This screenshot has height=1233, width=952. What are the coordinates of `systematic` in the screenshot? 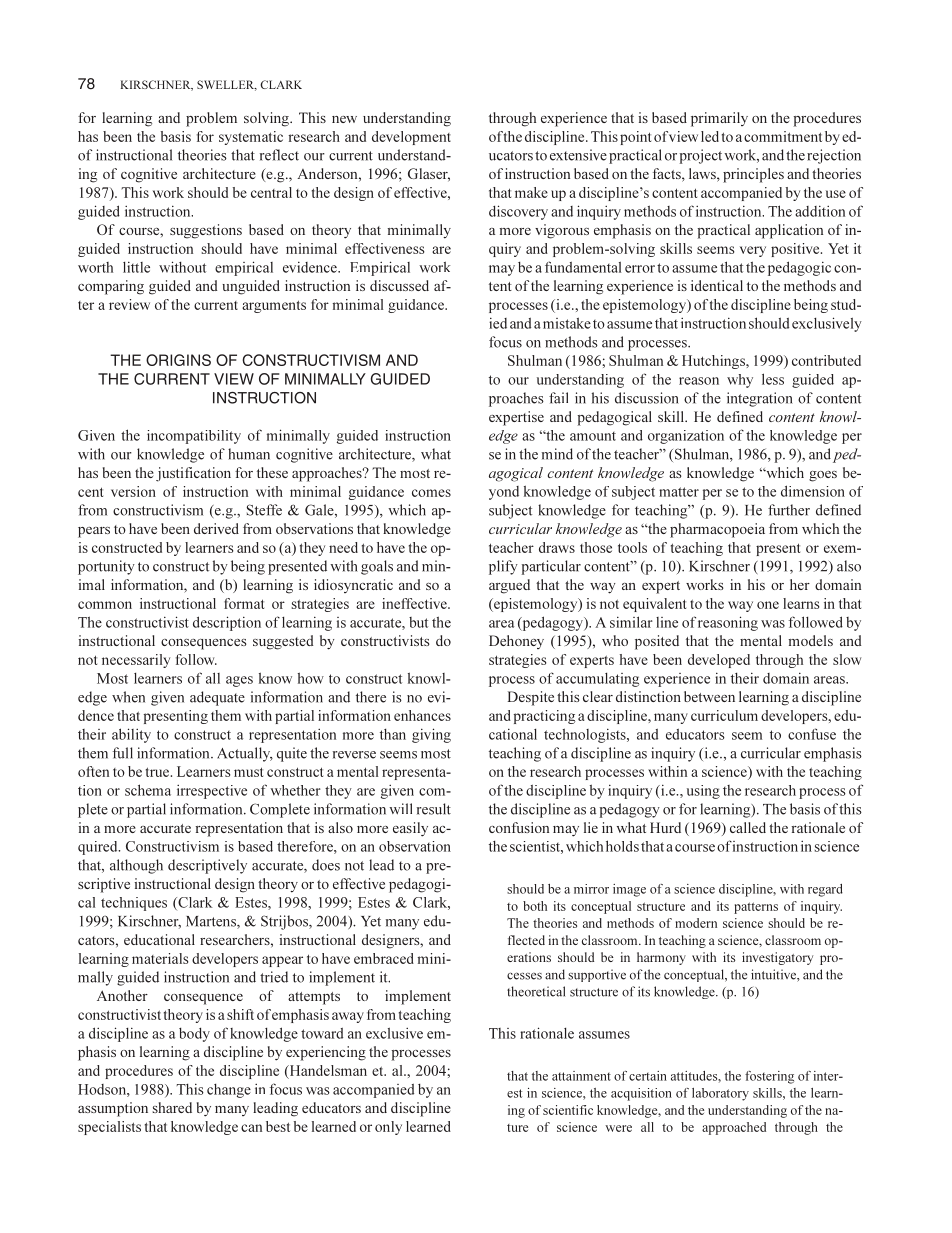 It's located at (251, 138).
